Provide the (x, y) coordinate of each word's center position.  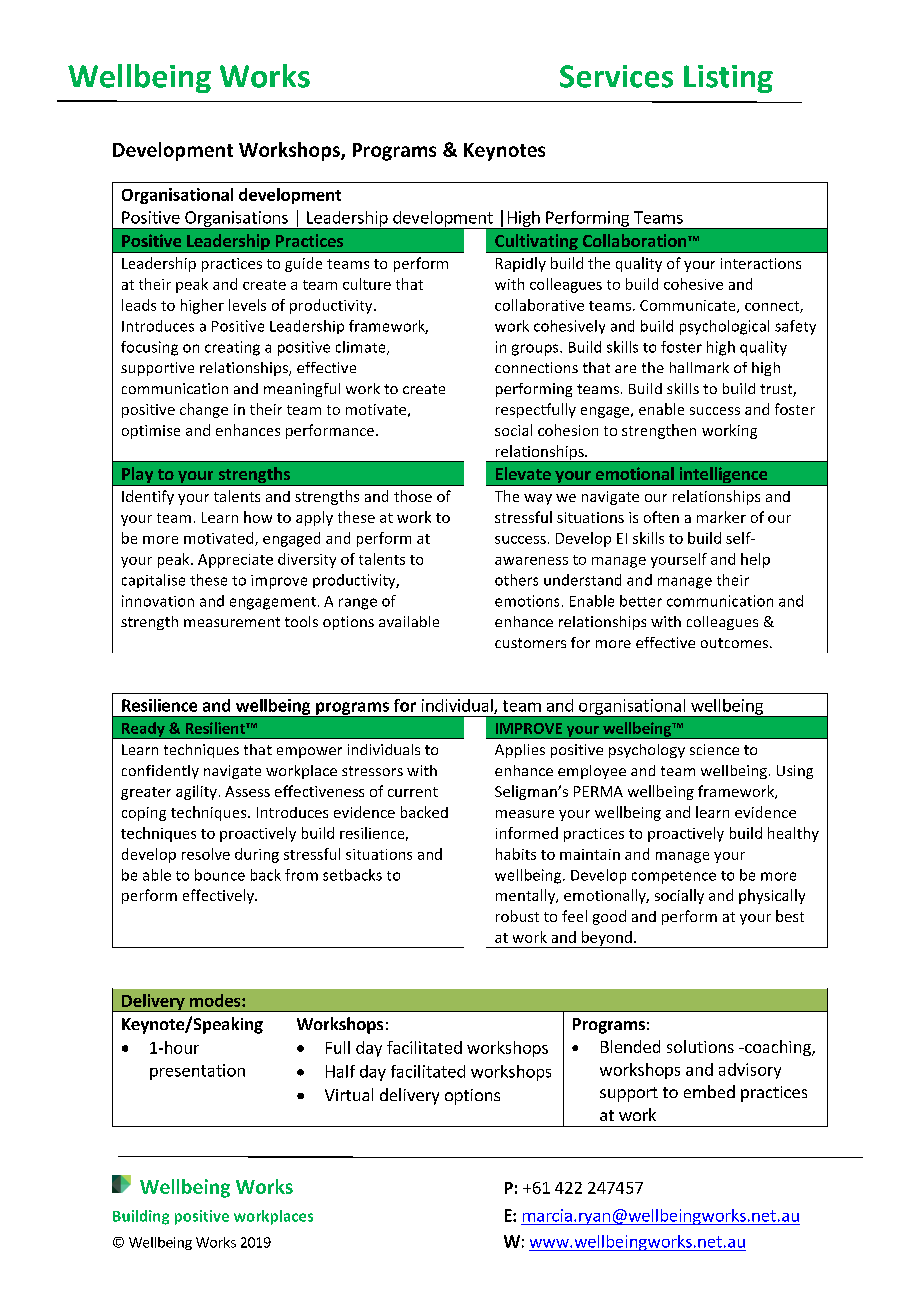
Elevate (523, 473)
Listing (728, 79)
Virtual (349, 1094)
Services (616, 76)
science (714, 749)
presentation (197, 1072)
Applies (520, 751)
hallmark (699, 367)
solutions (700, 1046)
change (204, 410)
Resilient (216, 728)
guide (303, 264)
